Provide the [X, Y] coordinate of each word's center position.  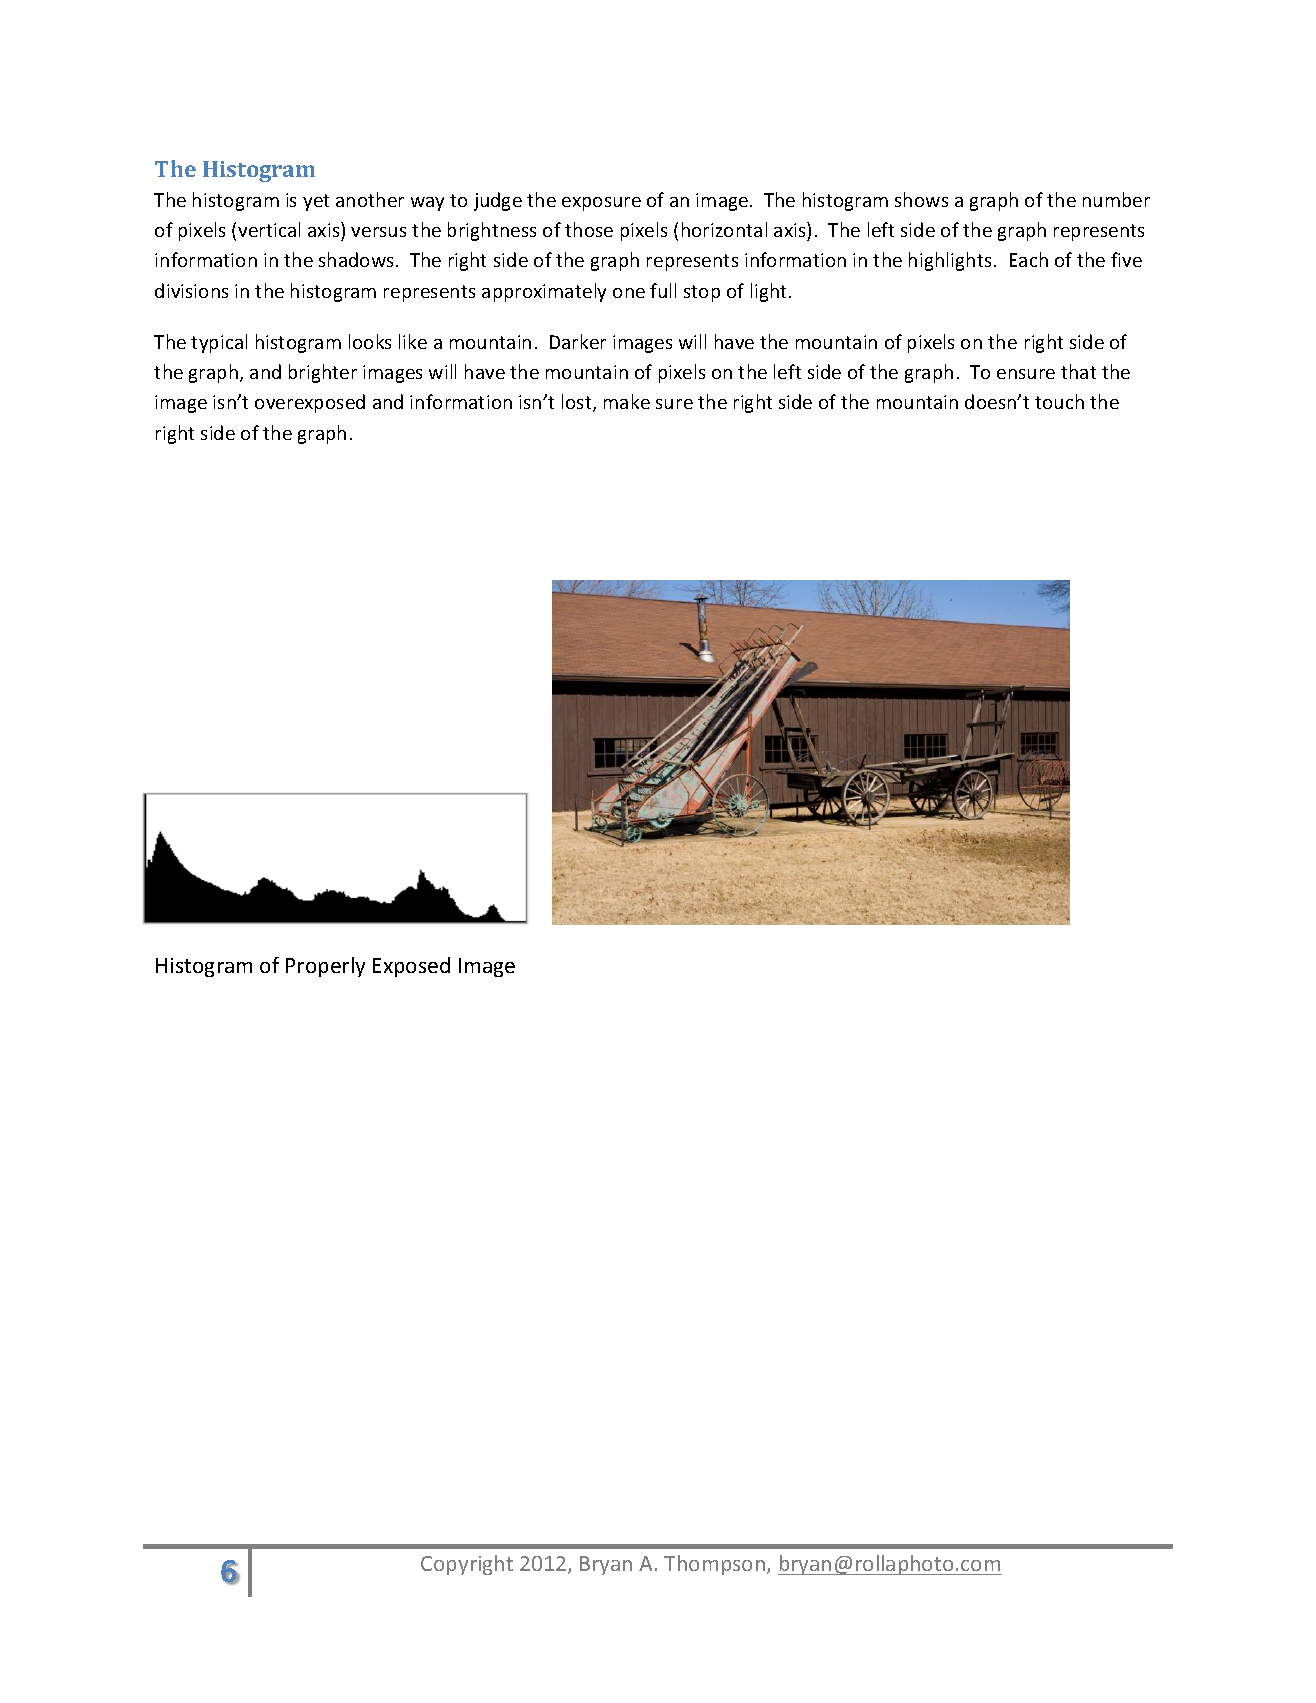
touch [1059, 401]
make [627, 401]
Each [1029, 259]
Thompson [714, 1565]
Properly [325, 967]
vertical [269, 229]
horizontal [724, 229]
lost [578, 403]
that [1078, 371]
